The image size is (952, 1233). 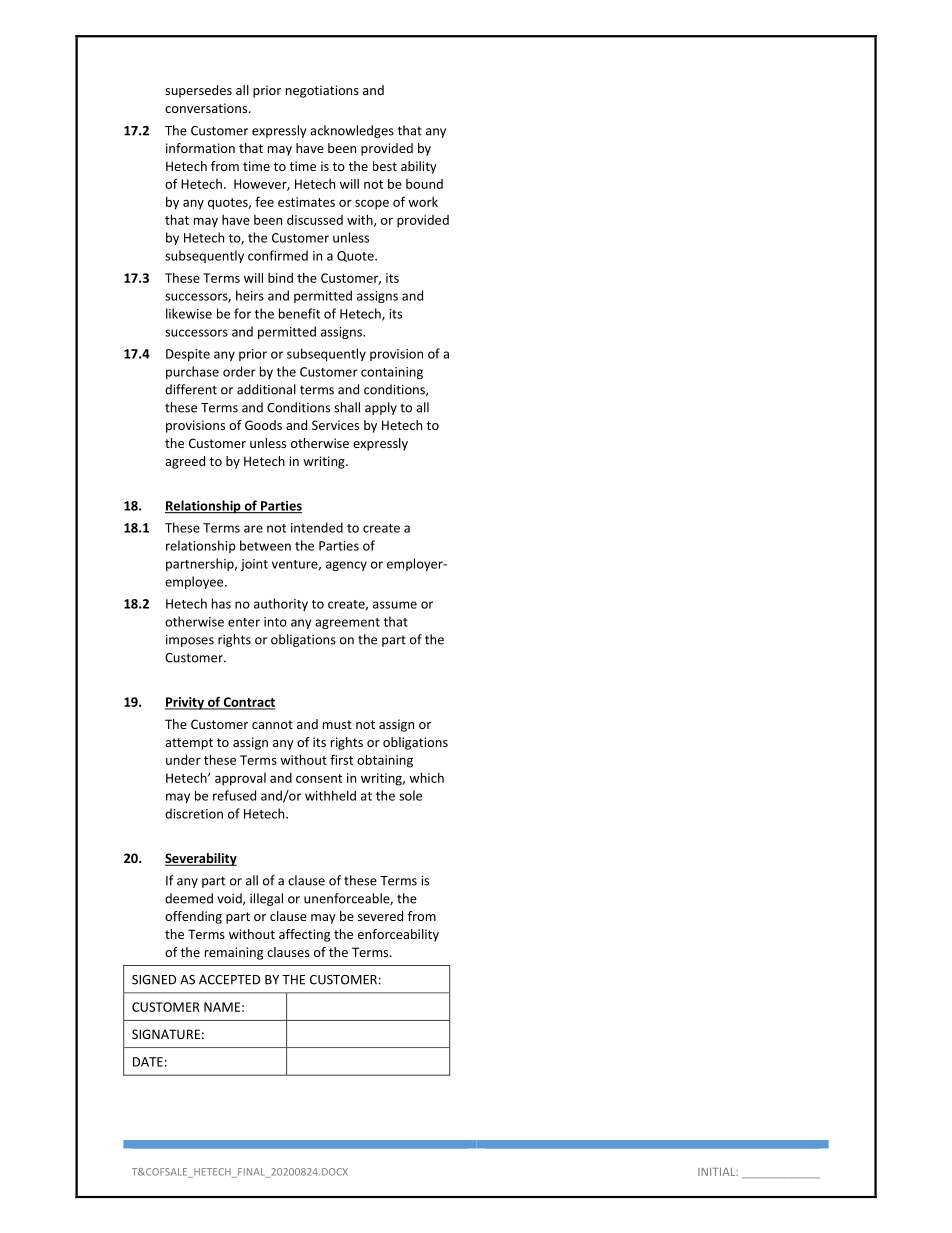 I want to click on best, so click(x=385, y=166).
